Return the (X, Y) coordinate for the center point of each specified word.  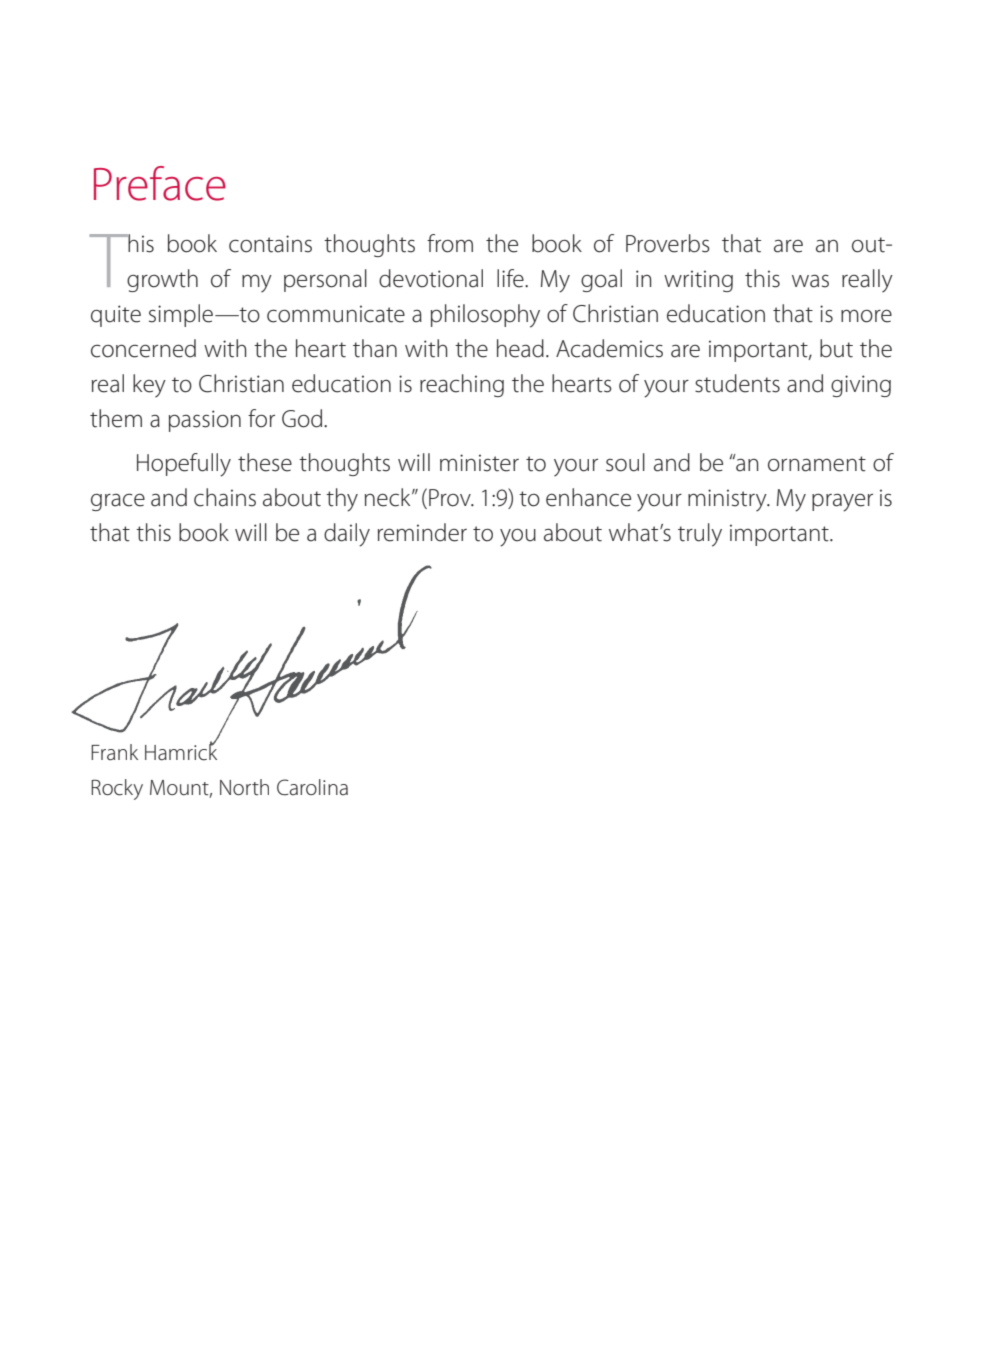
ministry (728, 500)
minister (479, 463)
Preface (160, 183)
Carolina (312, 787)
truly (700, 535)
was (810, 281)
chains (225, 497)
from (450, 243)
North (244, 787)
